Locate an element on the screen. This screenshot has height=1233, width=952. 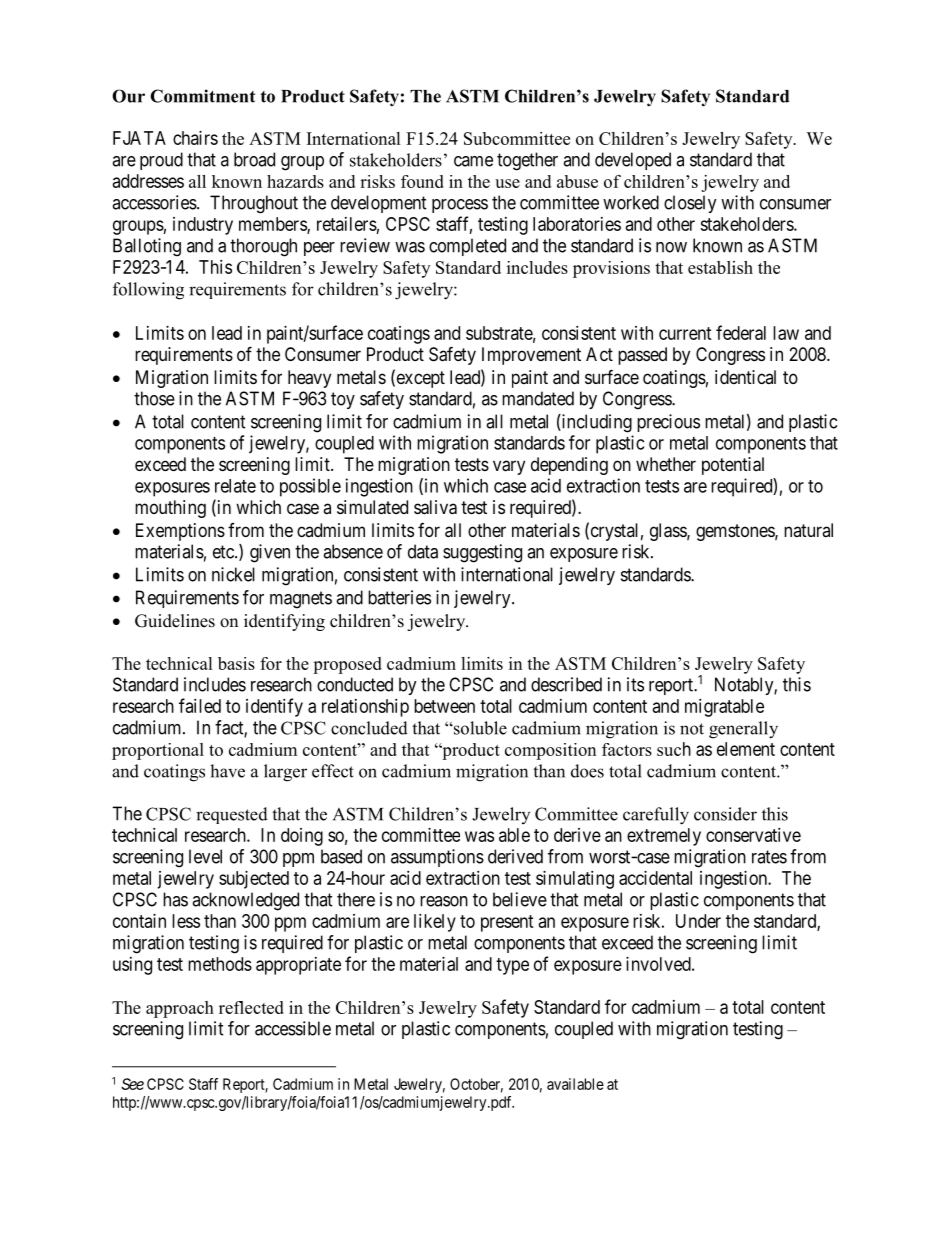
came is located at coordinates (473, 161).
